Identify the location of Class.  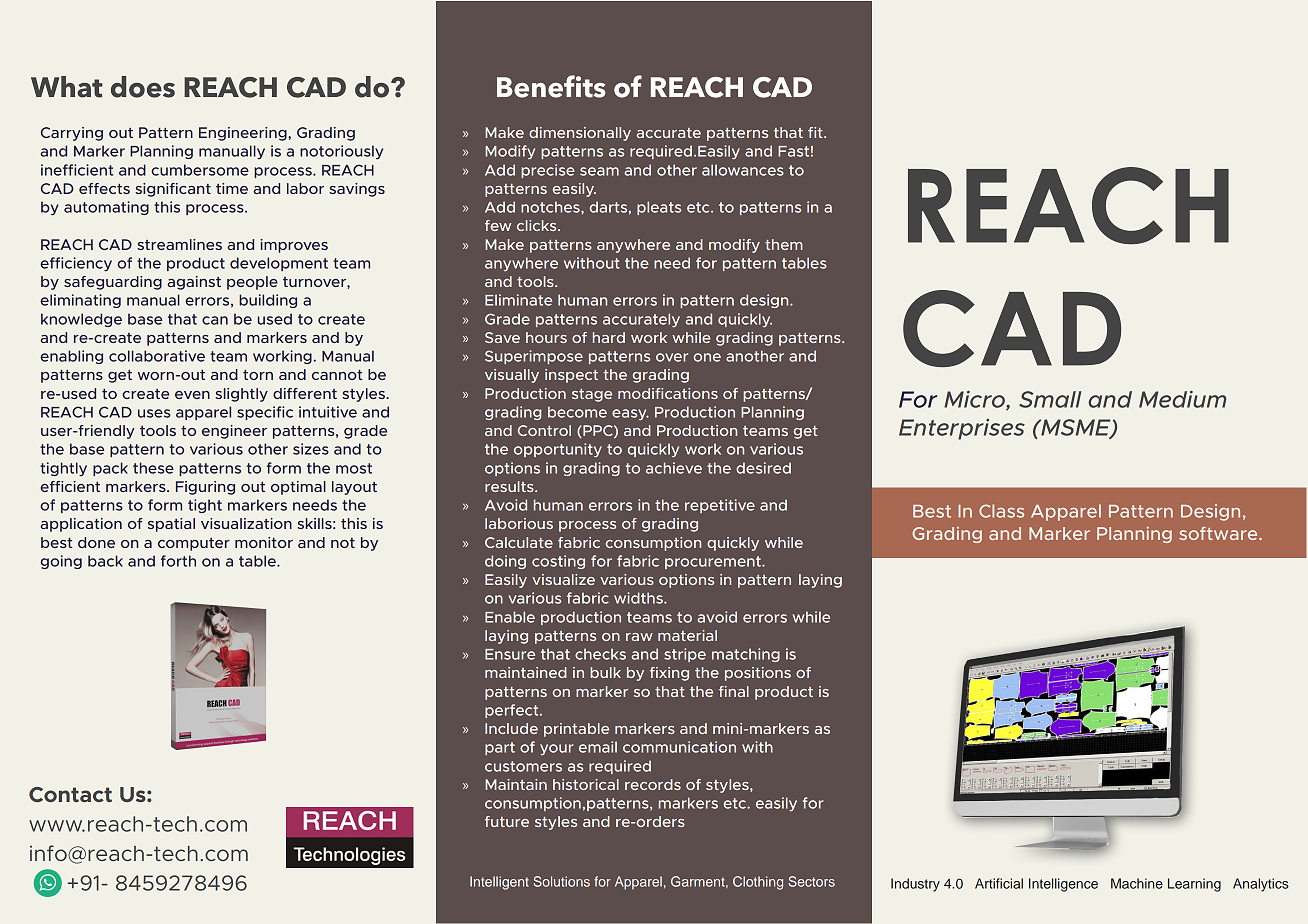
(1001, 511).
